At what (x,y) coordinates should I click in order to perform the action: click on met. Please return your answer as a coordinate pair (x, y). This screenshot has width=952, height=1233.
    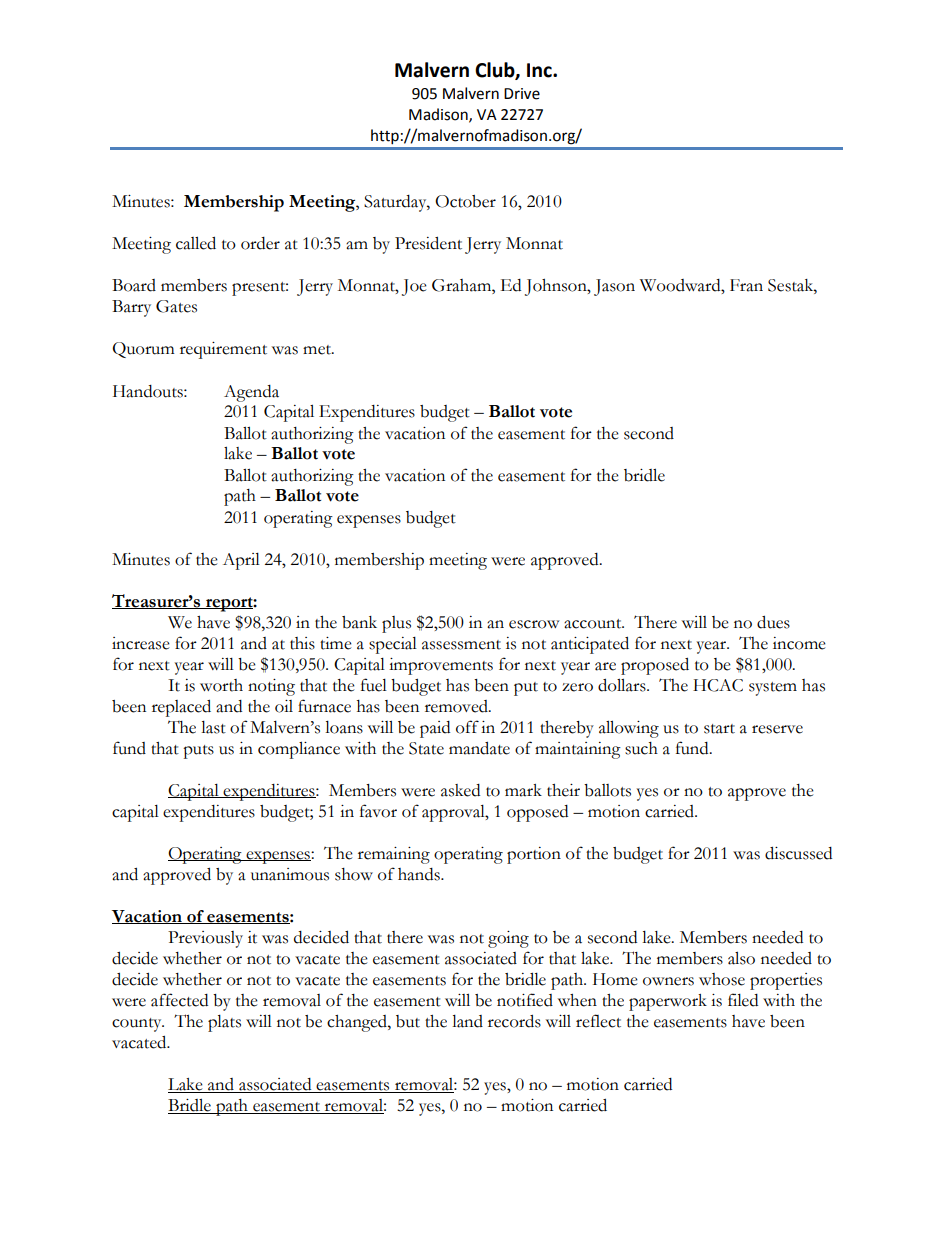
    Looking at the image, I should click on (318, 350).
